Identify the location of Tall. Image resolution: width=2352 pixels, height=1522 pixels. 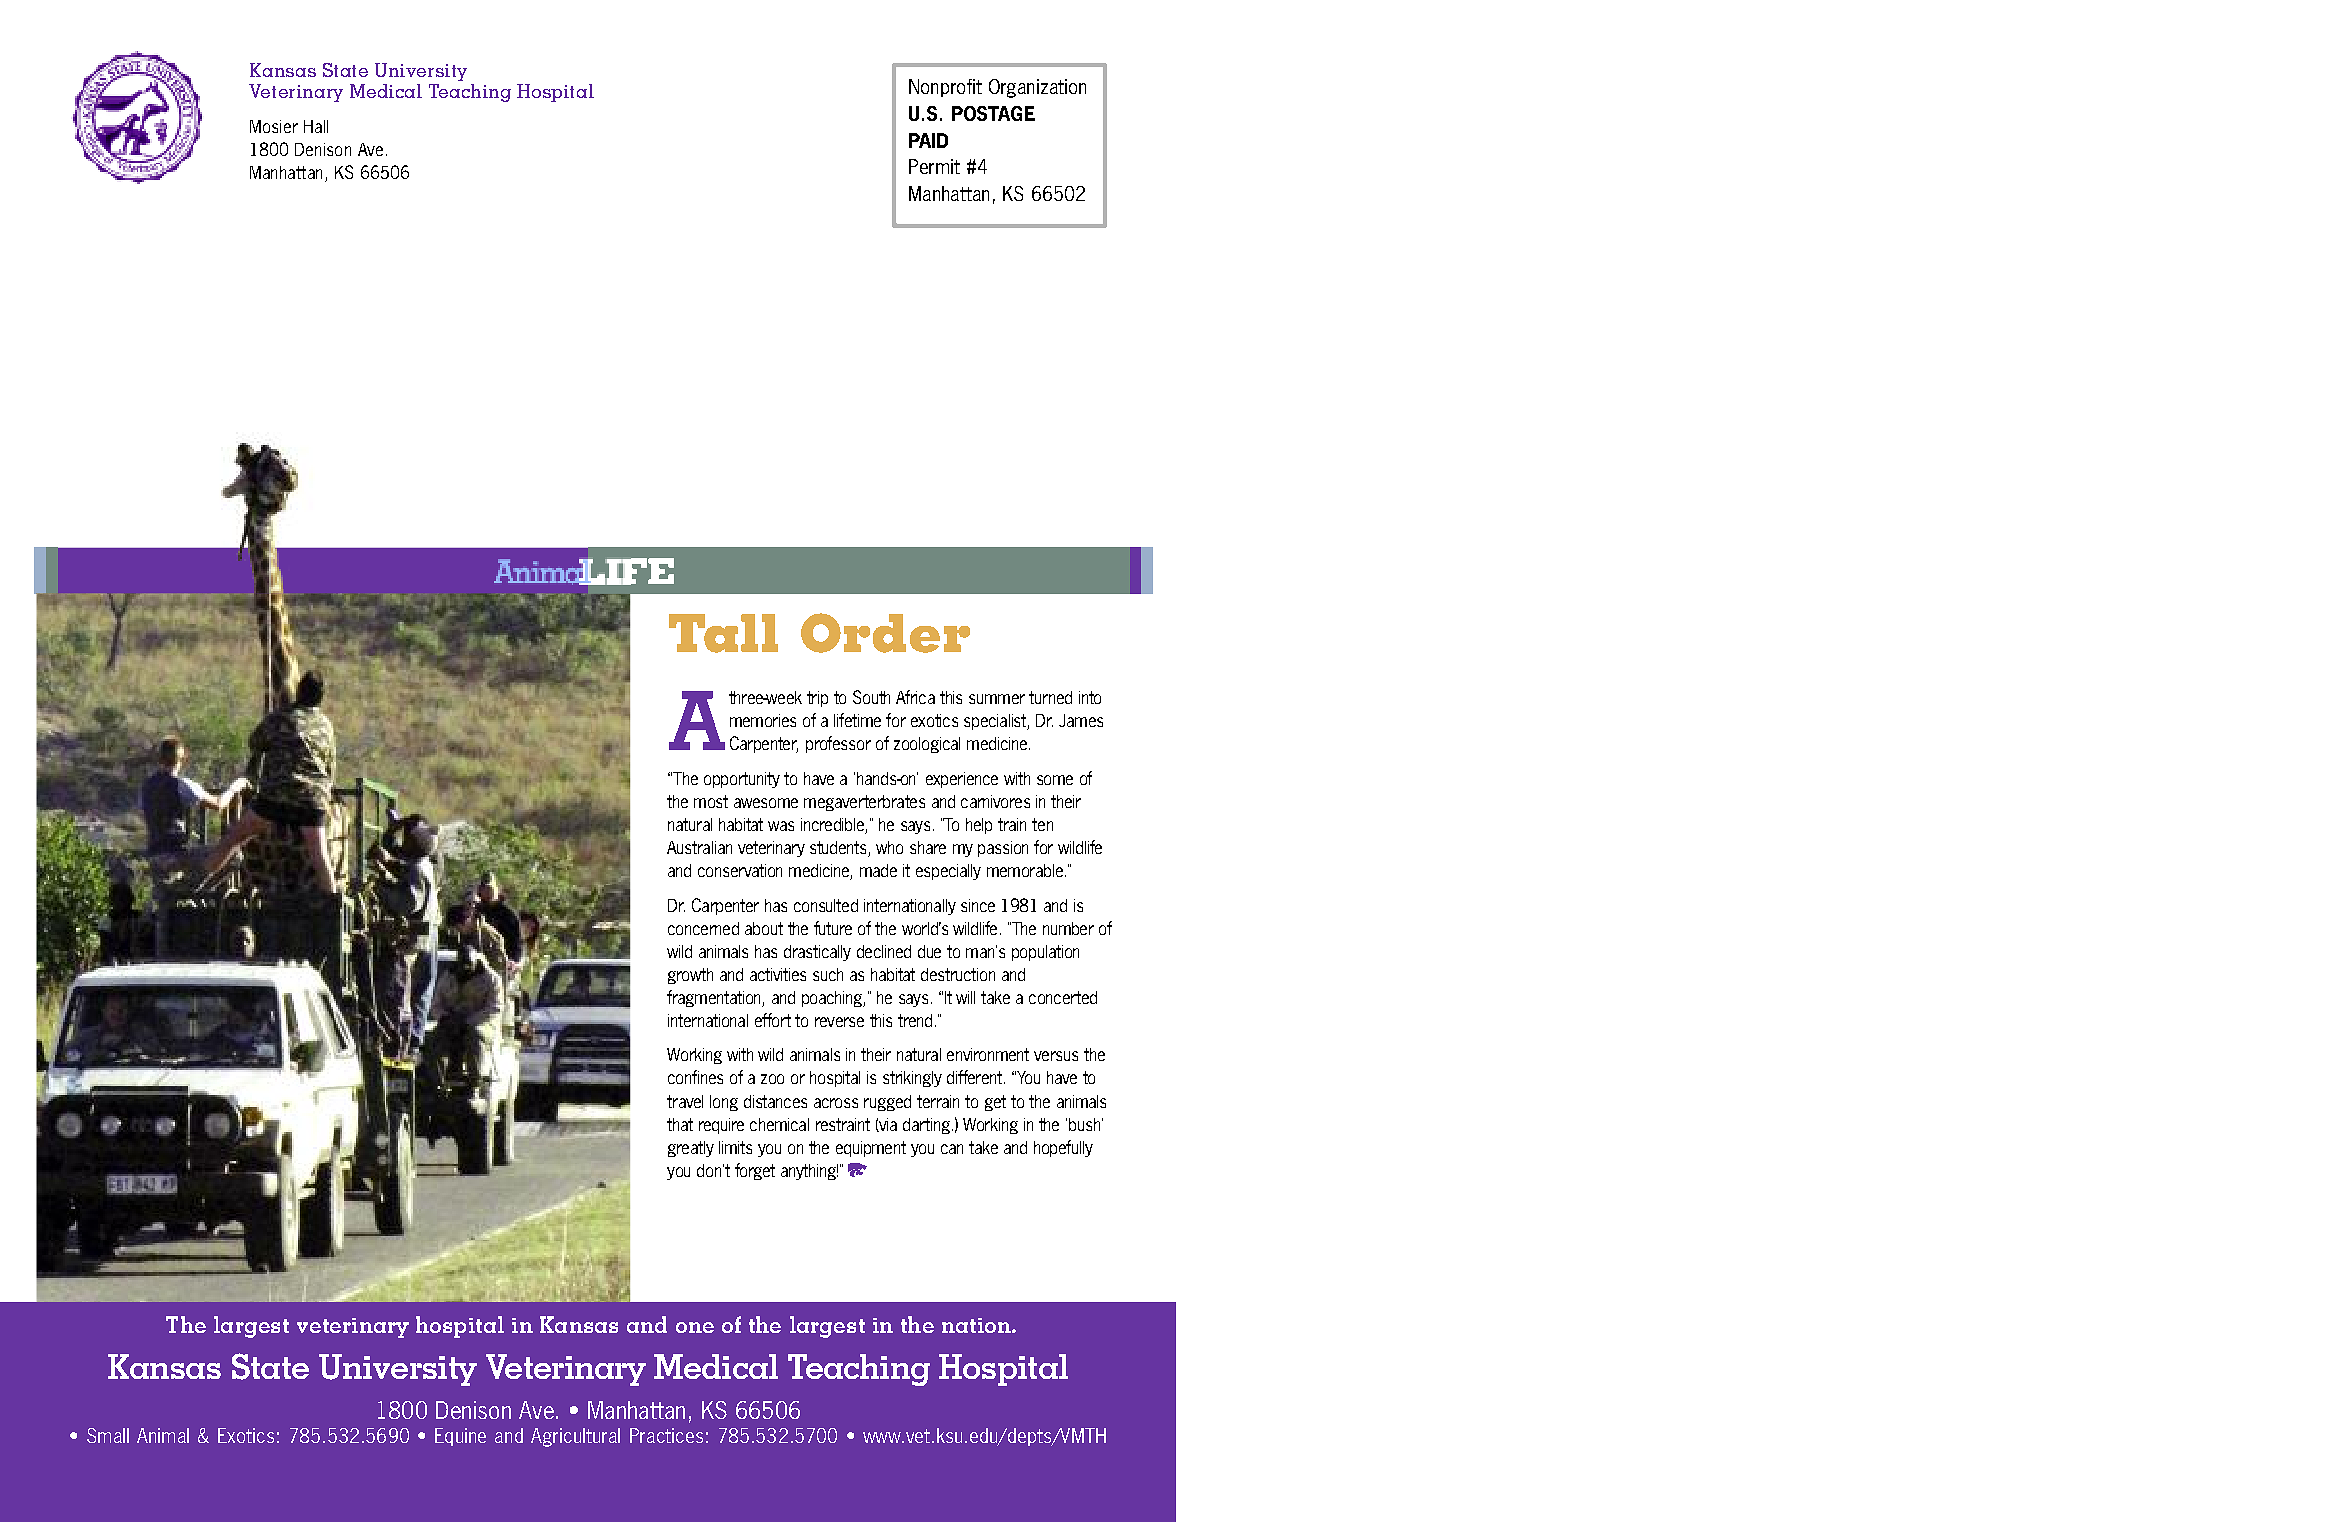
(723, 633).
